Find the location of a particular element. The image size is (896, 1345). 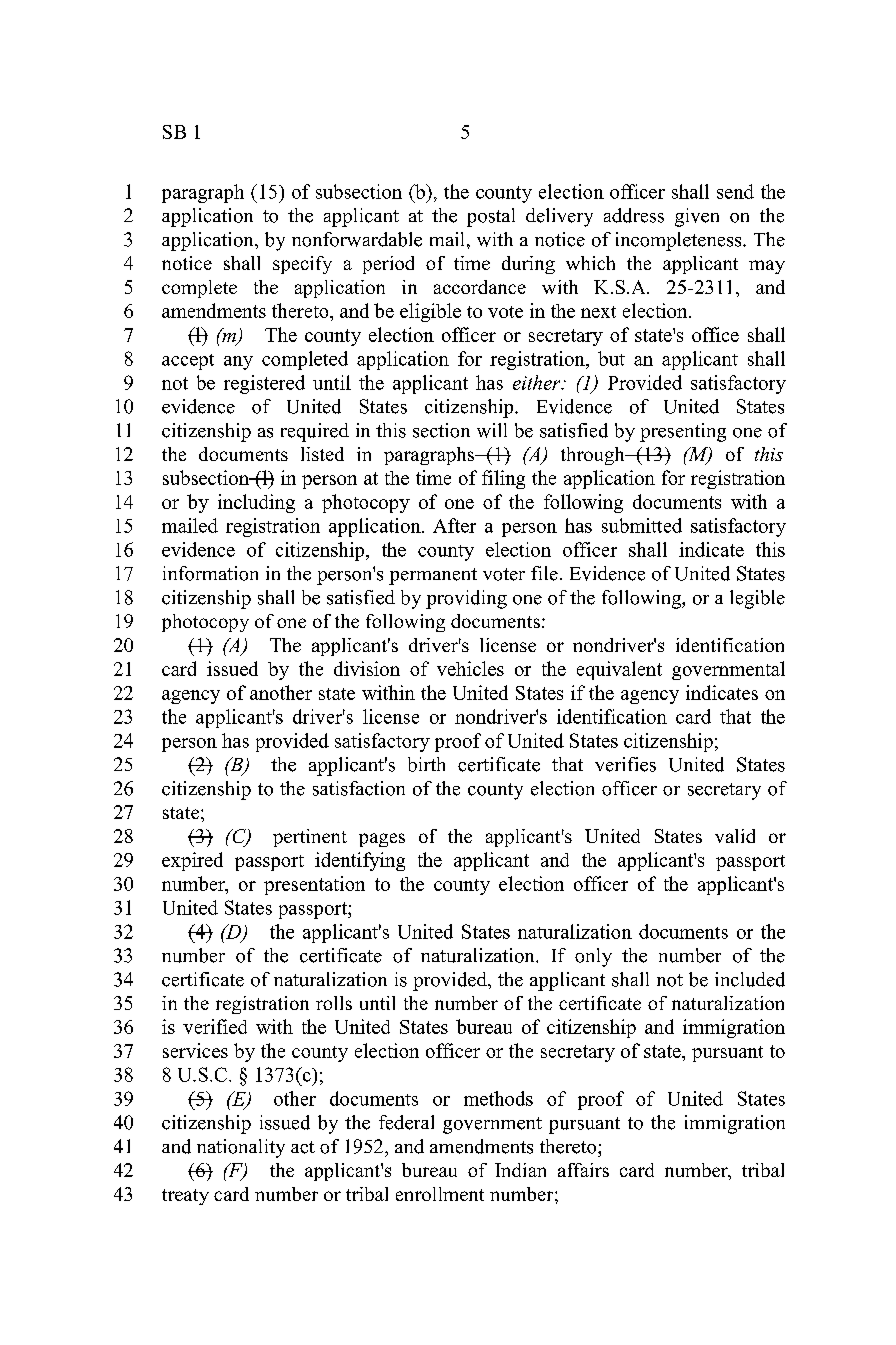

Indian is located at coordinates (520, 1170).
